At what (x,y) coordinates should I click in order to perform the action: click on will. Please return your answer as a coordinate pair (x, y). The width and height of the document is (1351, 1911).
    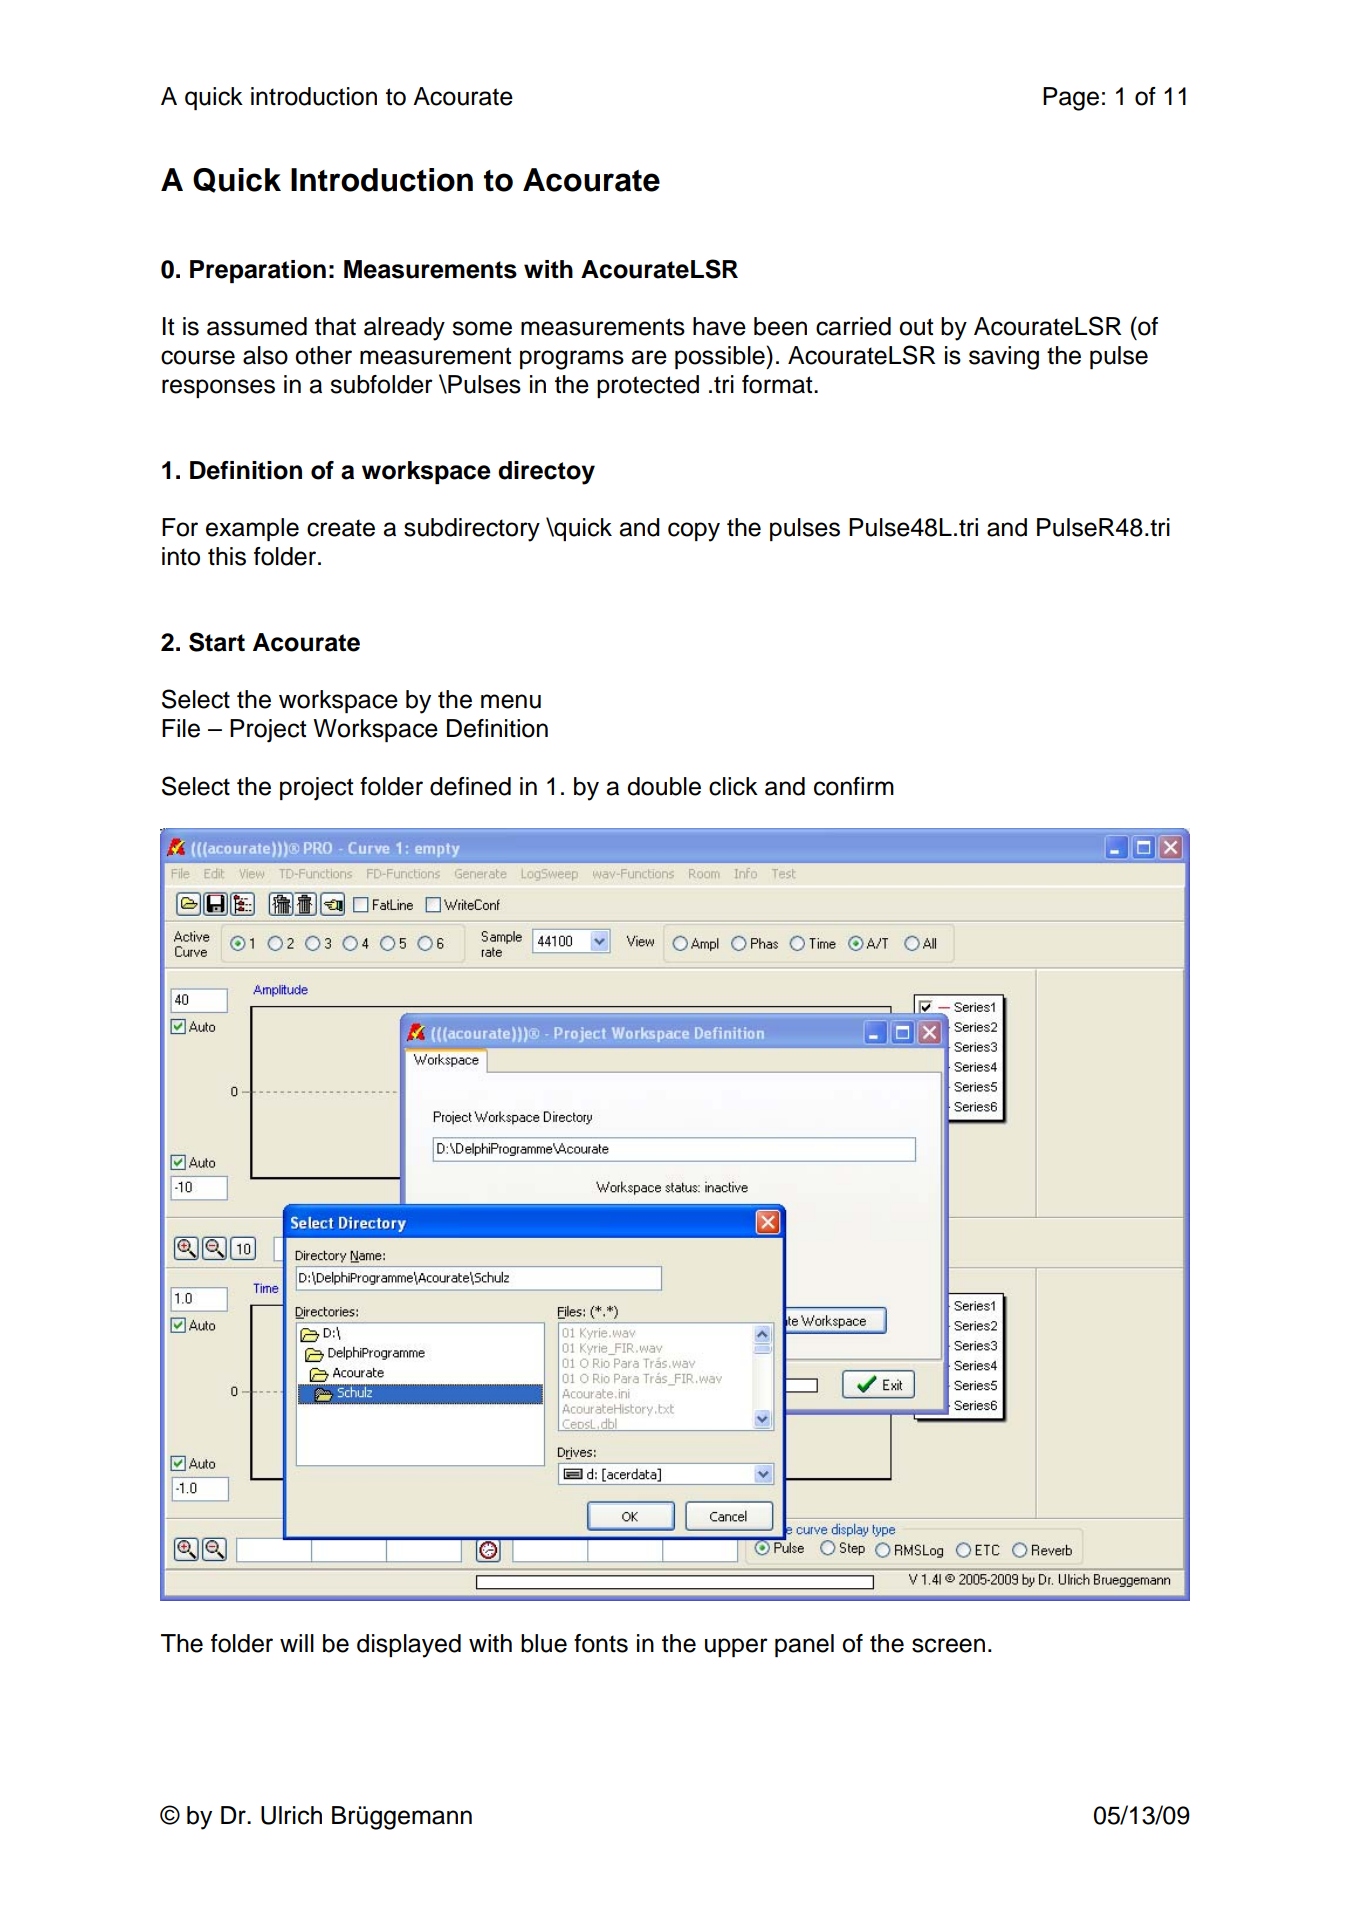
    Looking at the image, I should click on (297, 1643).
